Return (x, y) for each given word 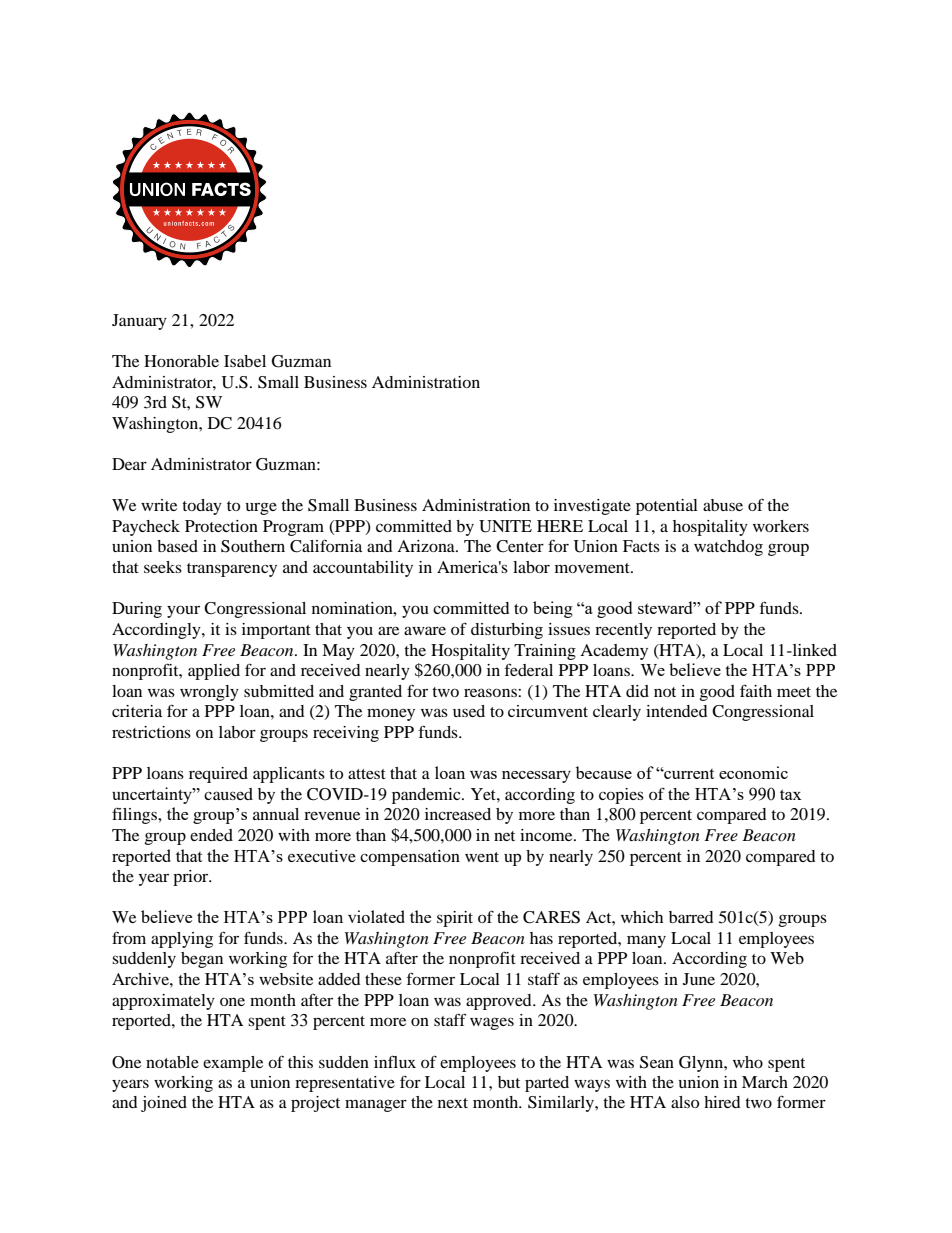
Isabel (245, 361)
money (391, 714)
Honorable (181, 361)
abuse (723, 505)
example (233, 1064)
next (453, 1103)
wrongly (209, 693)
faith (756, 690)
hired (722, 1102)
